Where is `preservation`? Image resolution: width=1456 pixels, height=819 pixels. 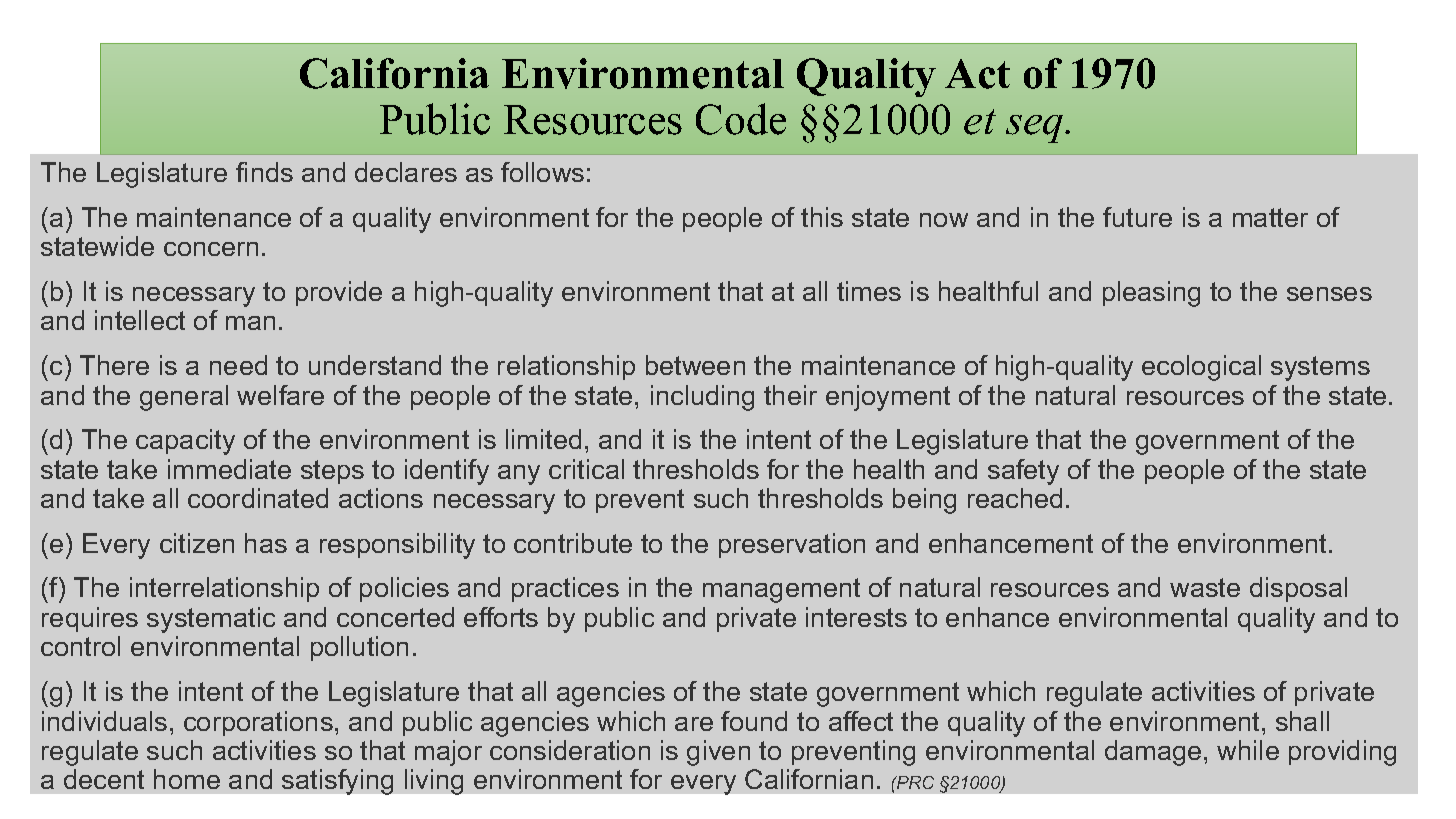 preservation is located at coordinates (792, 545).
